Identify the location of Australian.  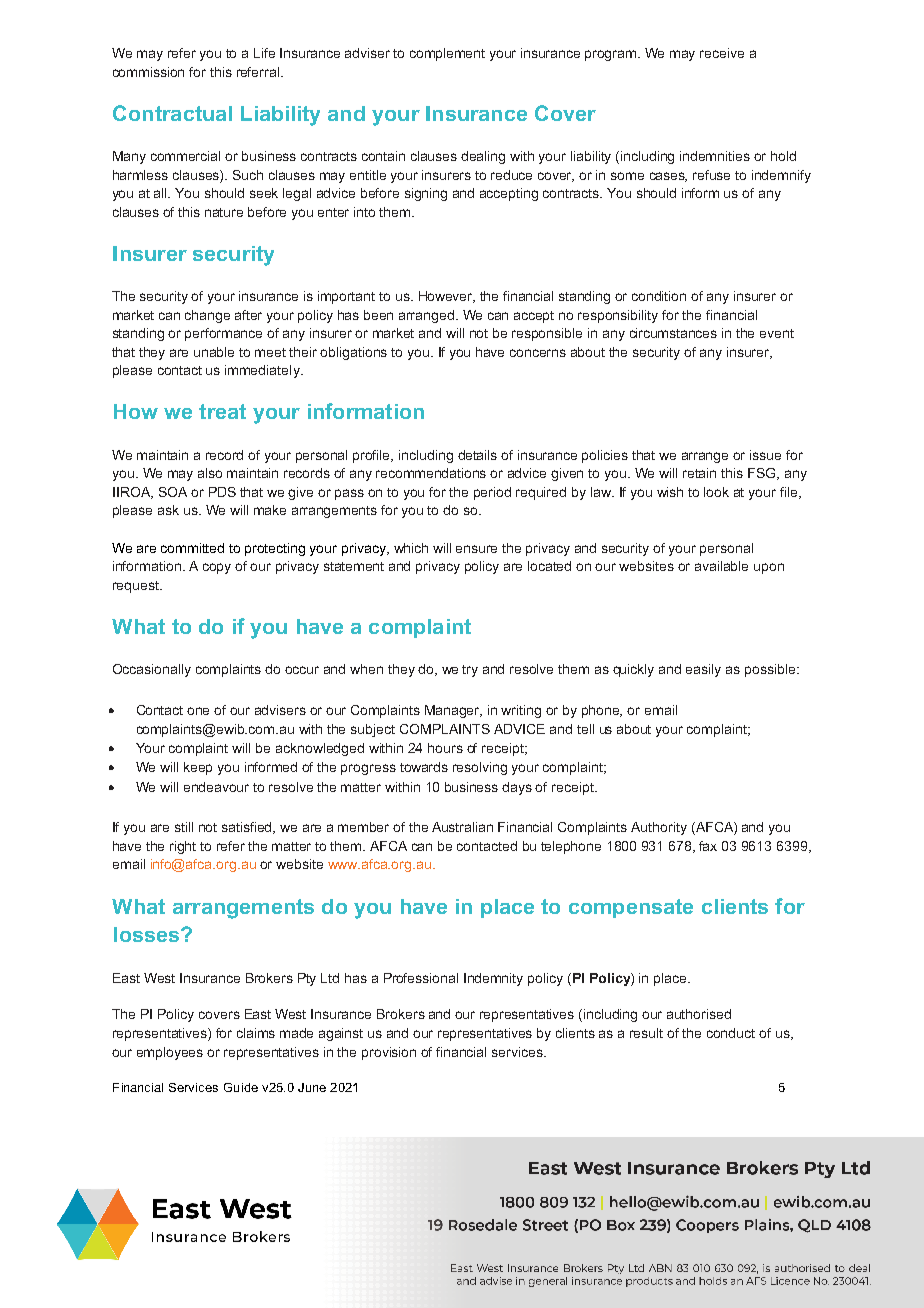
(462, 827).
